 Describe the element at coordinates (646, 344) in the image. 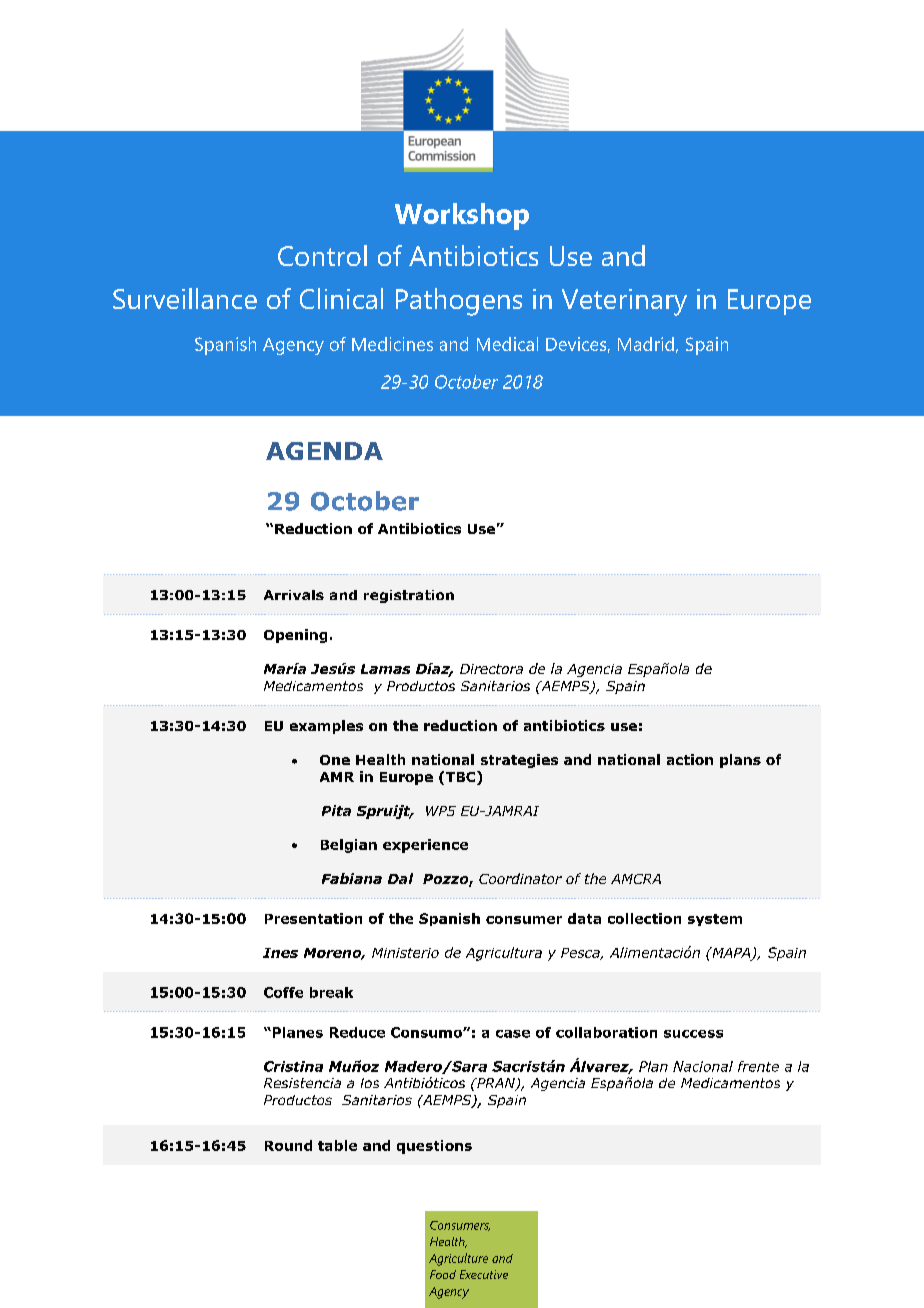

I see `Madrid` at that location.
